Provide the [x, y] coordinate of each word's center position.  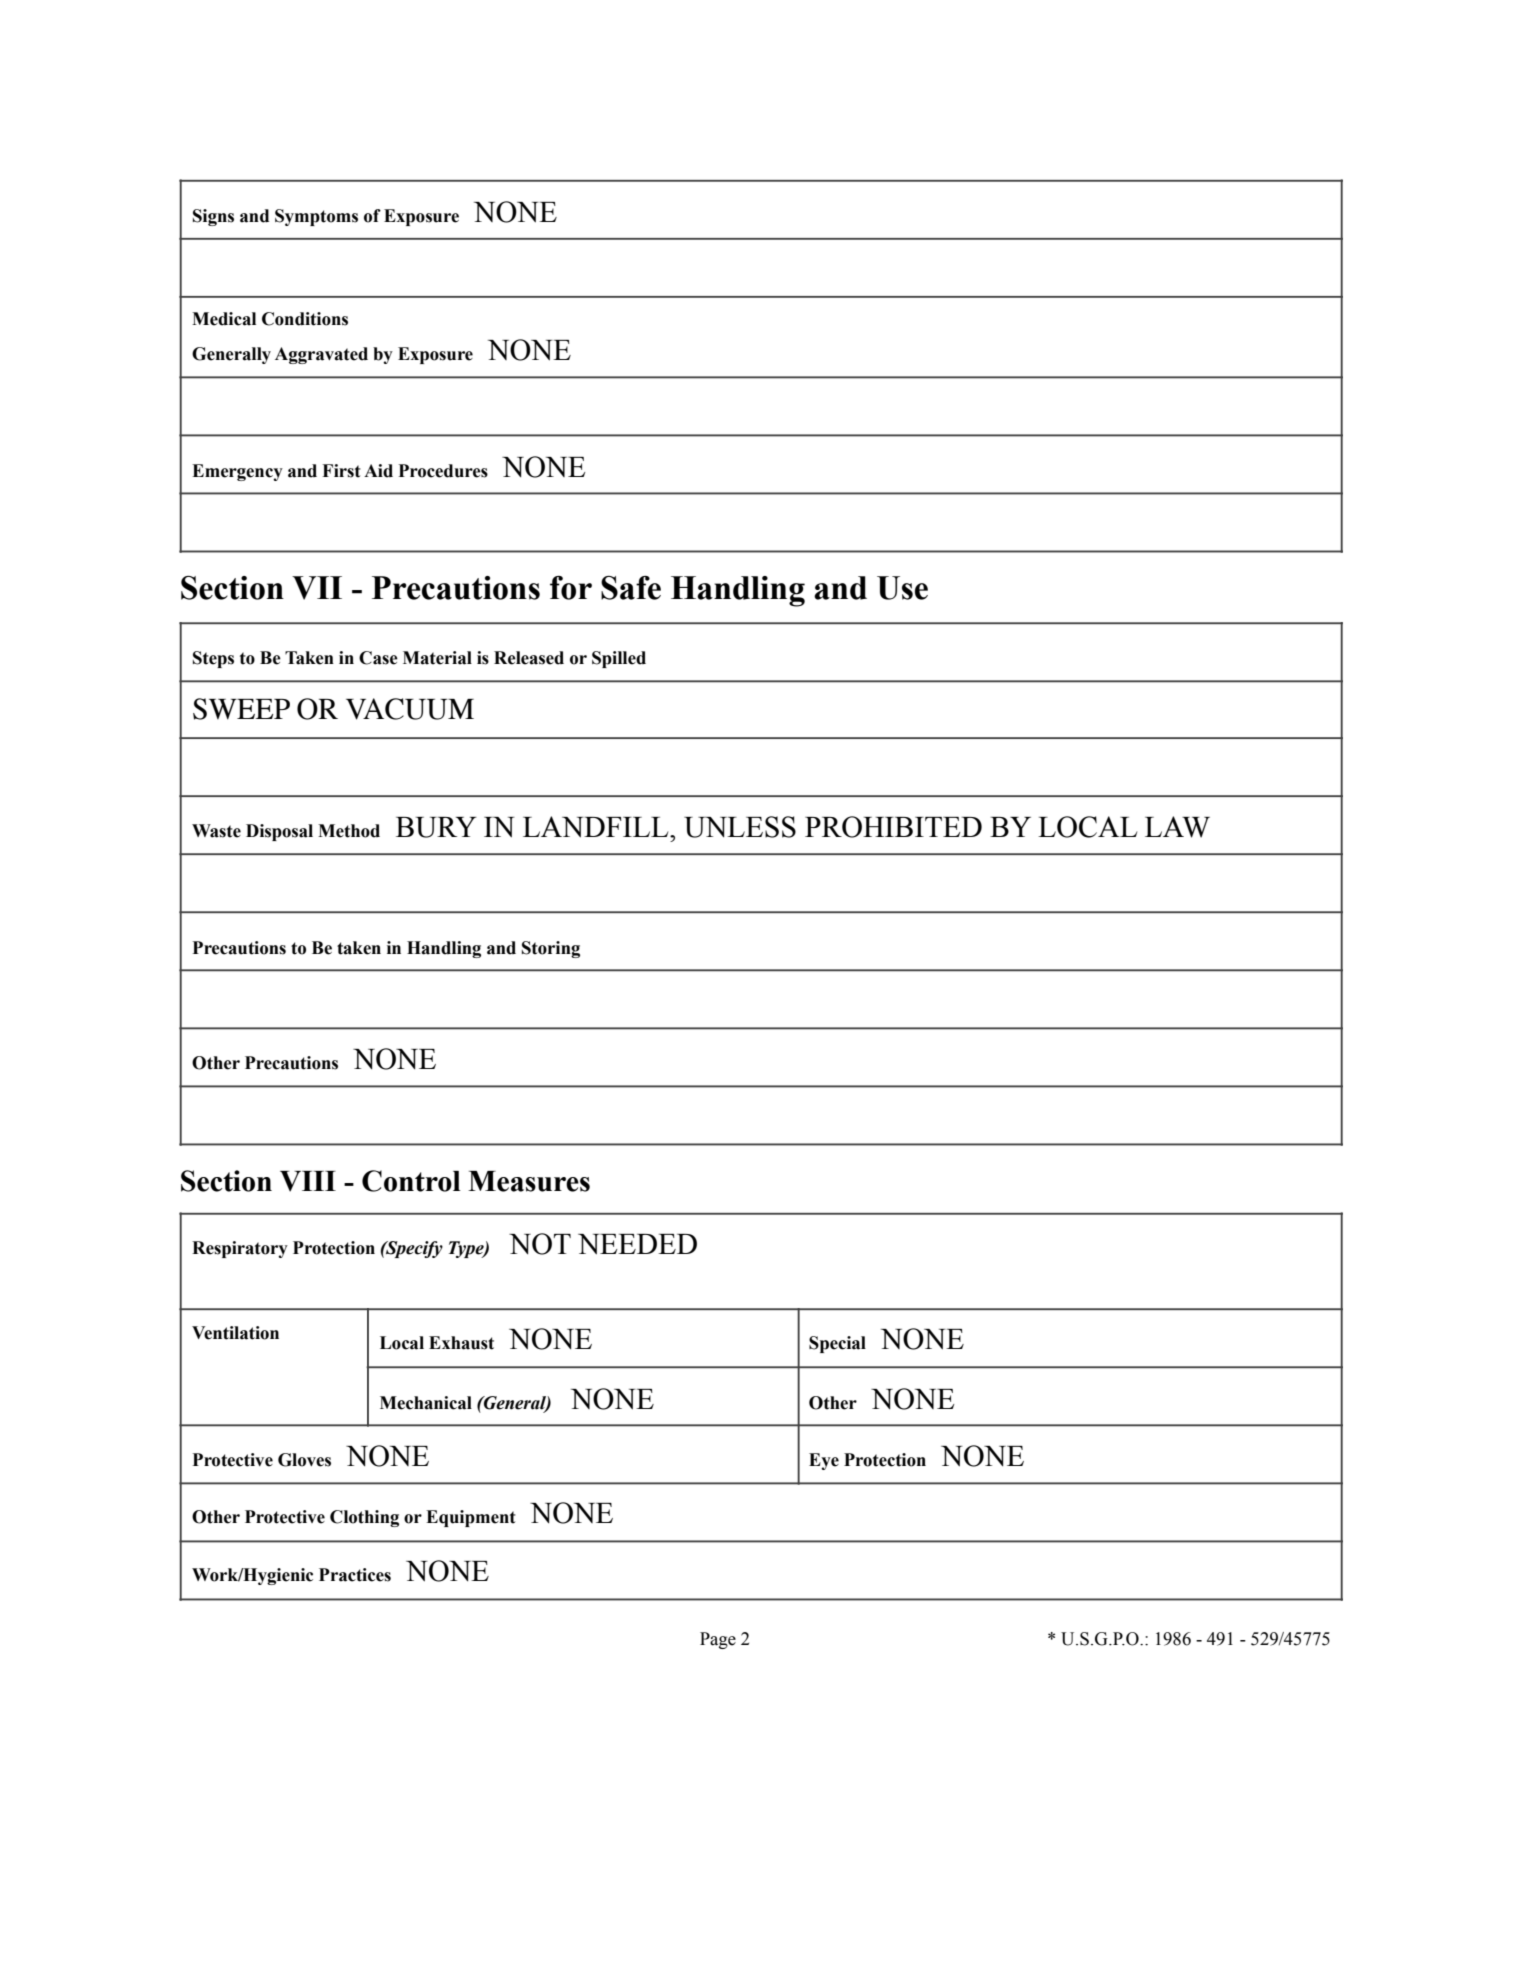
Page [718, 1640]
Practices [355, 1575]
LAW [1177, 827]
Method [349, 831]
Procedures [443, 471]
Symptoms [316, 217]
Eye [824, 1461]
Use [902, 588]
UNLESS [740, 827]
